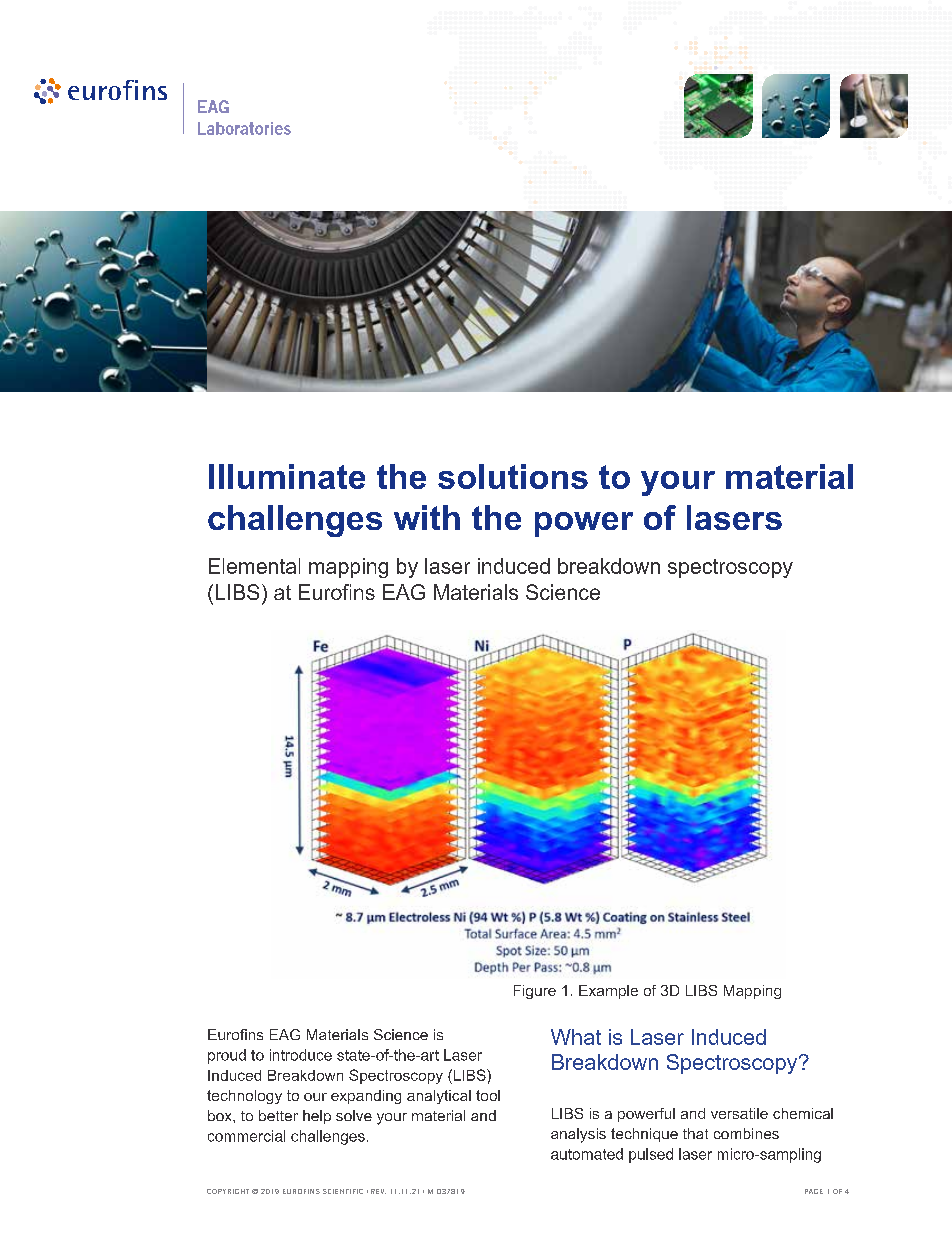 The image size is (952, 1233). Describe the element at coordinates (739, 1113) in the screenshot. I see `versatile` at that location.
